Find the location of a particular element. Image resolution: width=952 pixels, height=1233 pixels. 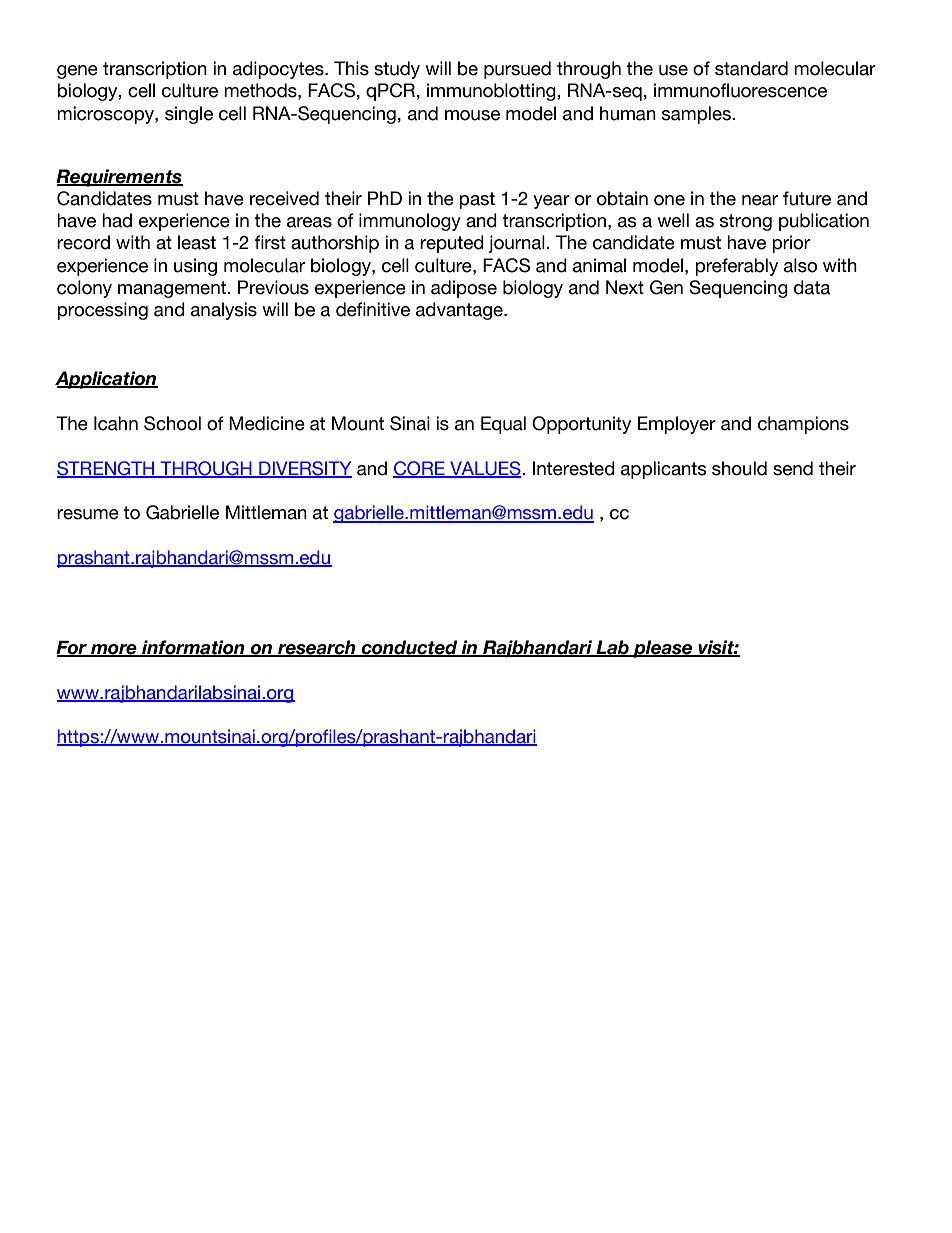

conducted is located at coordinates (409, 648).
